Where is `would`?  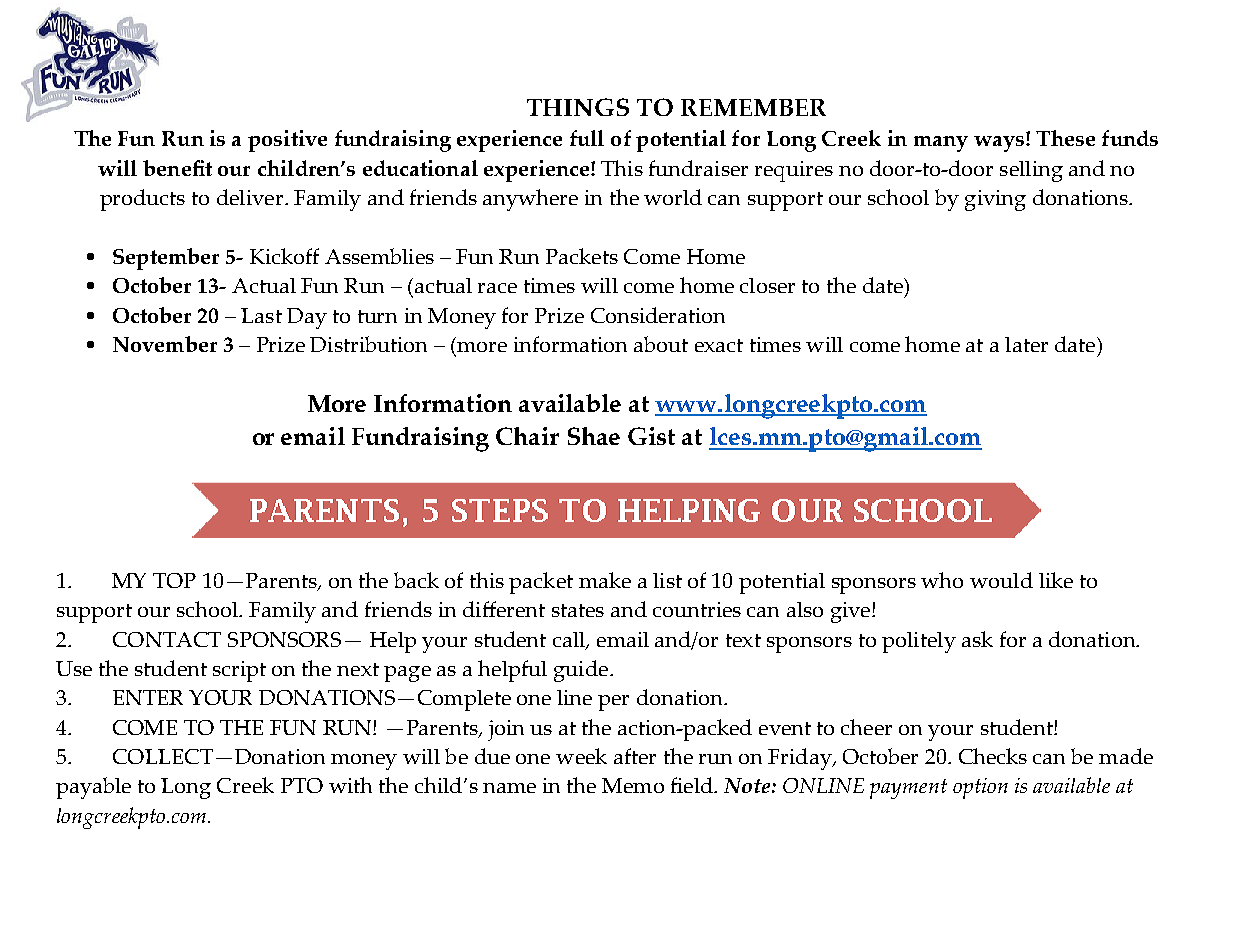
would is located at coordinates (1001, 580).
